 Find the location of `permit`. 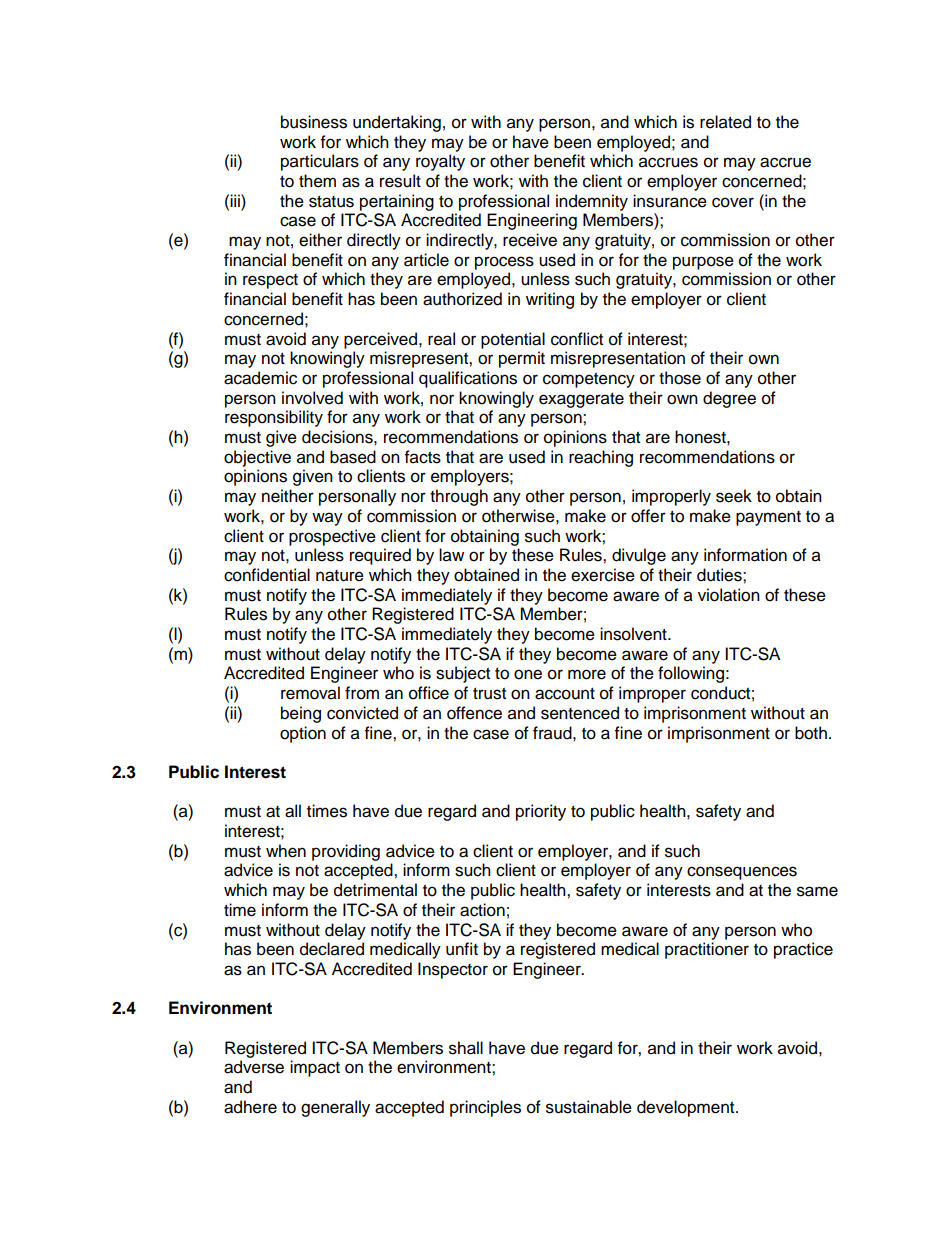

permit is located at coordinates (522, 359).
